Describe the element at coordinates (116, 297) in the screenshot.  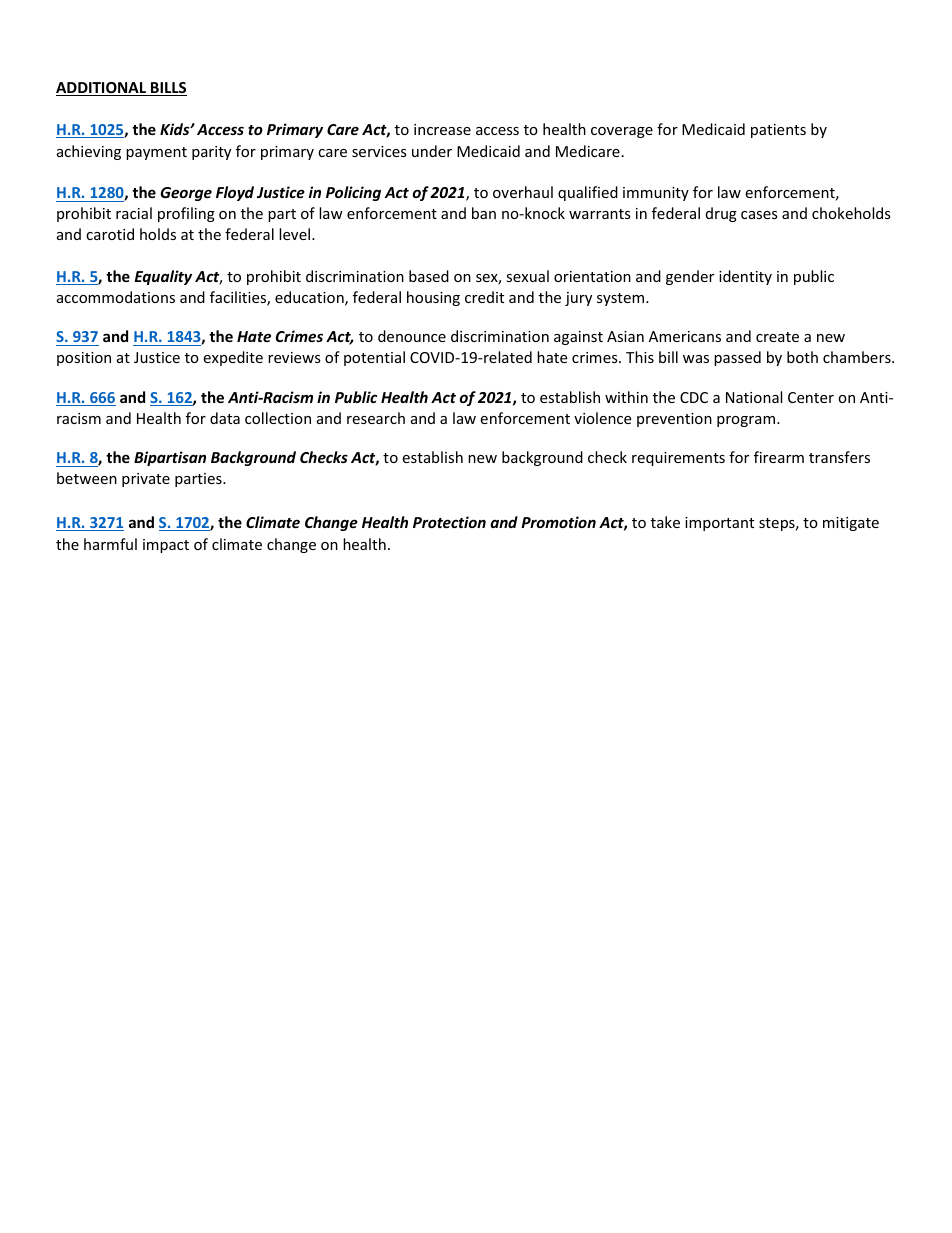
I see `accommodations` at that location.
